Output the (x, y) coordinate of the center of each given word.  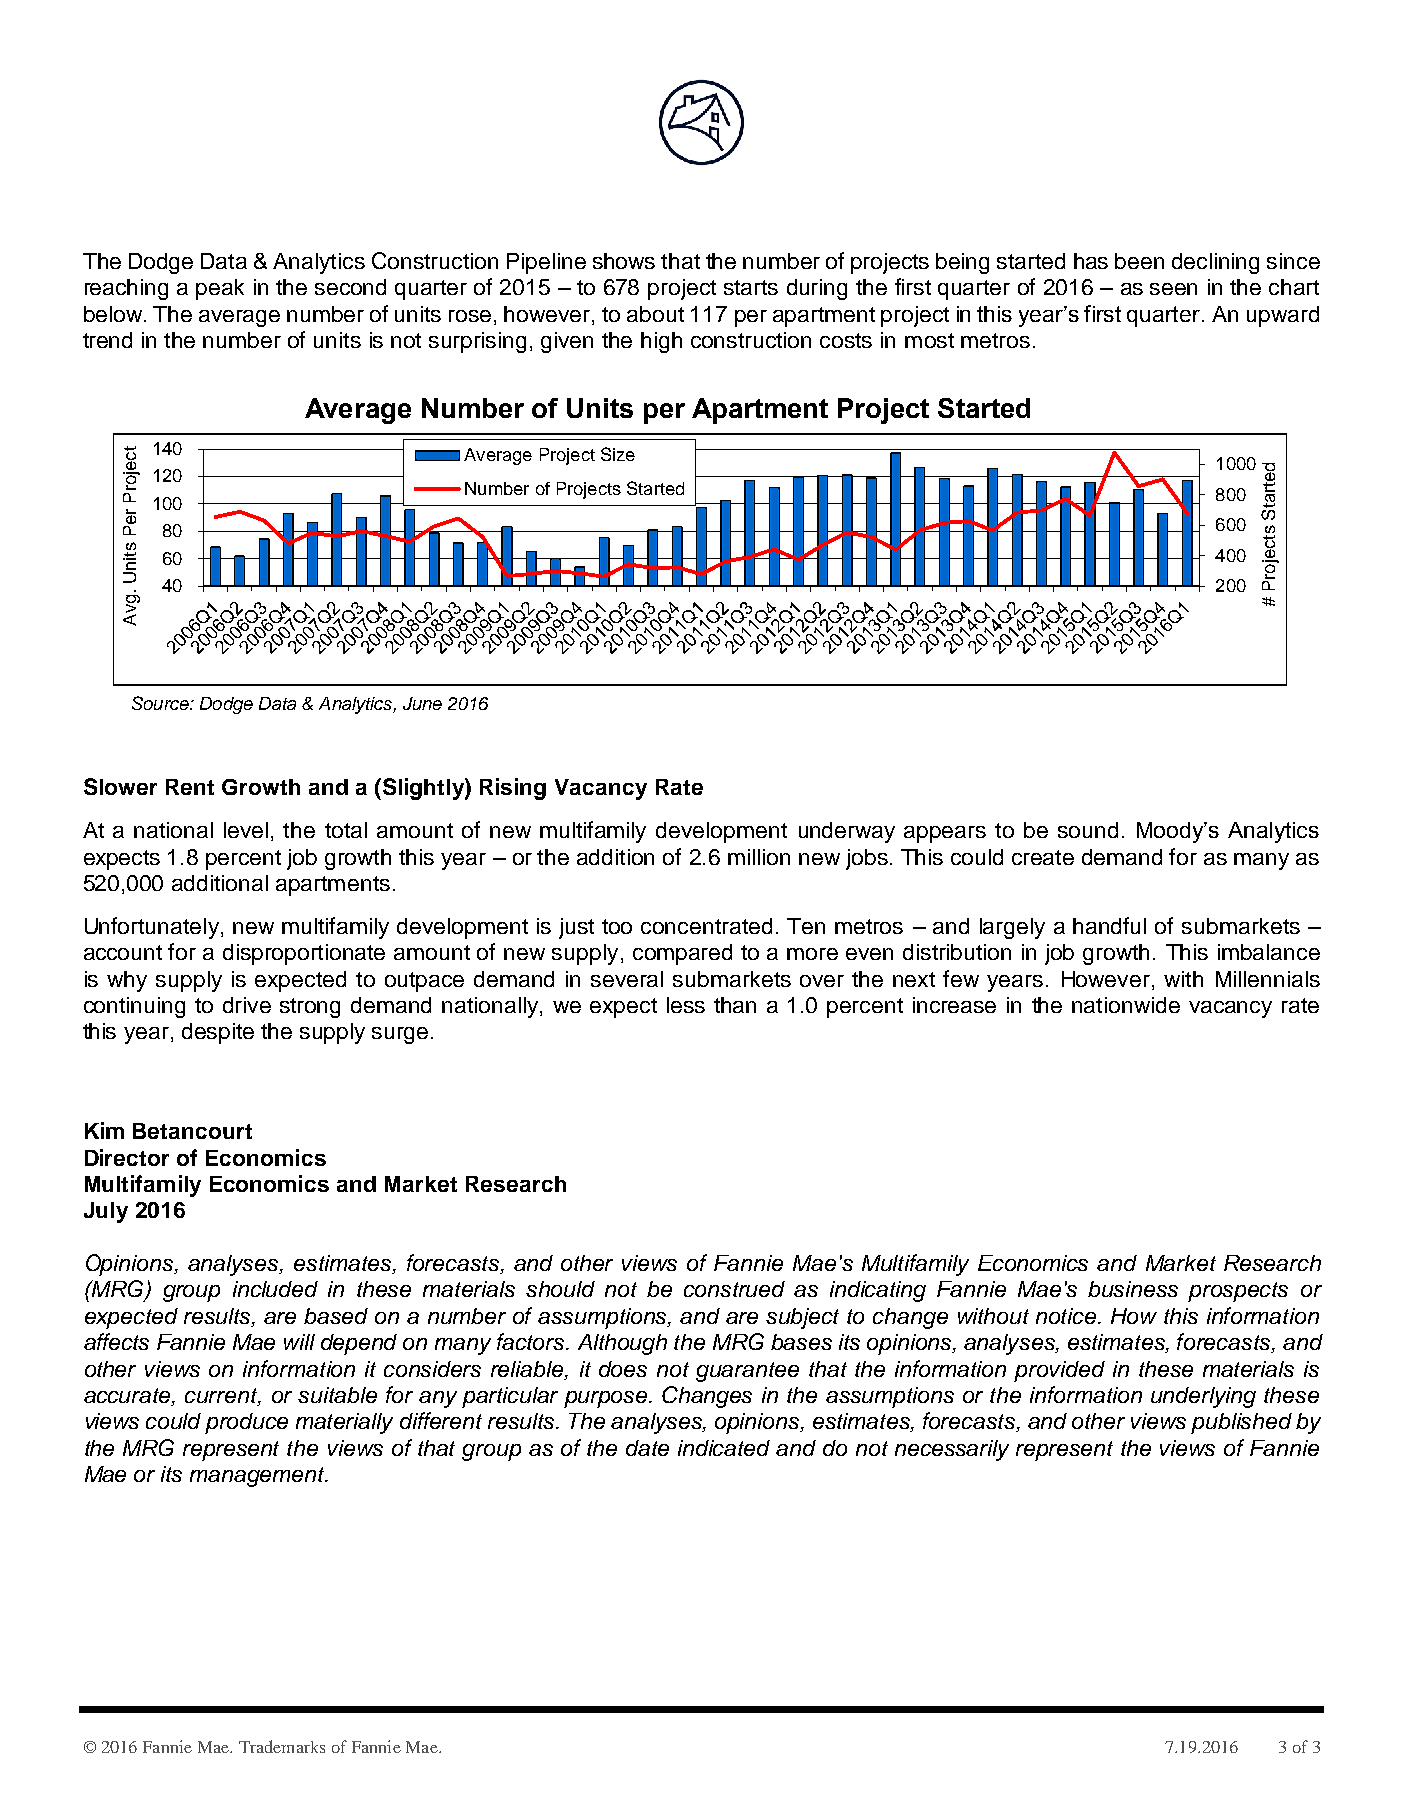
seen (1173, 289)
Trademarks (282, 1746)
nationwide (1126, 1005)
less (686, 1005)
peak (220, 289)
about (655, 314)
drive (247, 1005)
